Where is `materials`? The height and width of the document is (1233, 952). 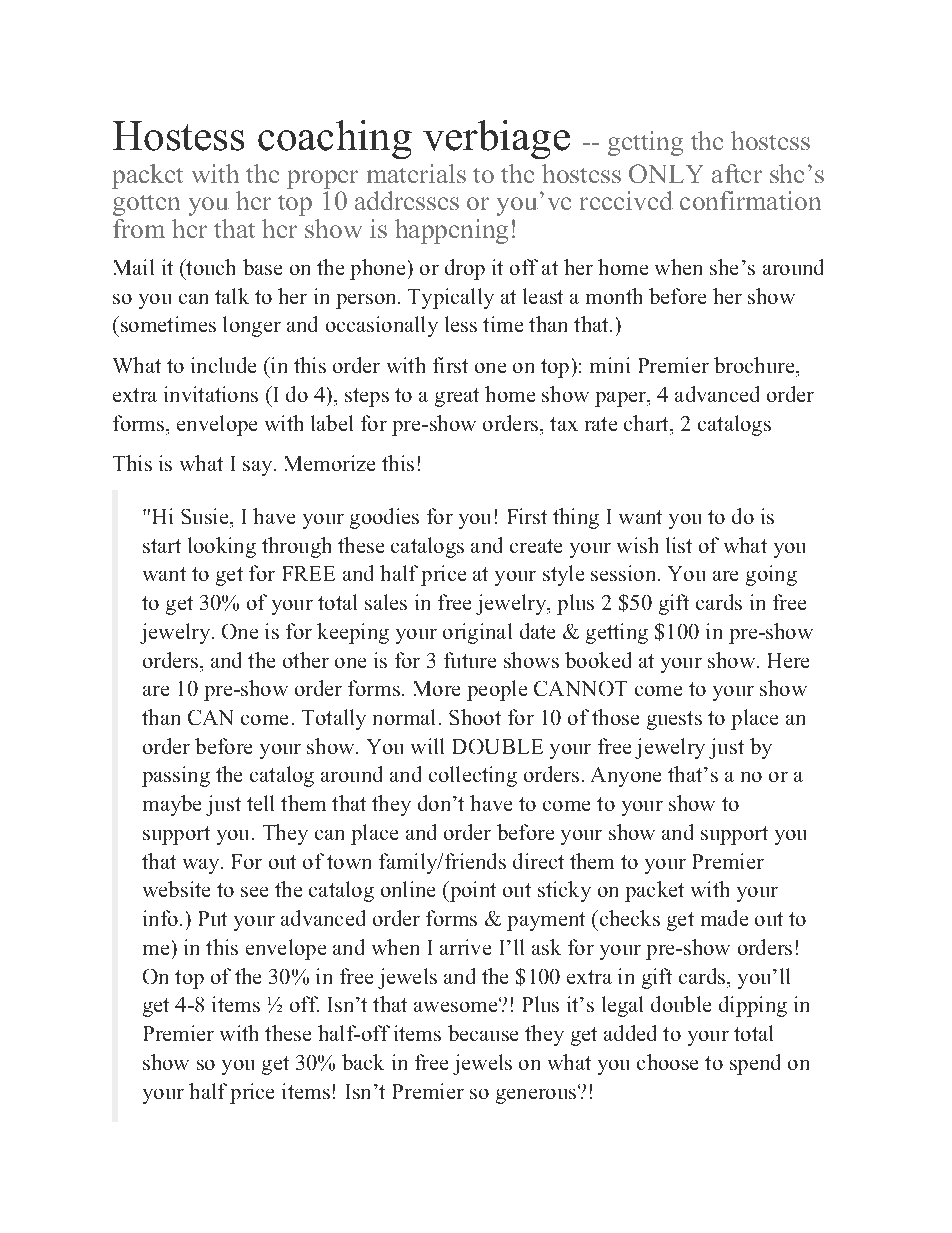
materials is located at coordinates (416, 173).
